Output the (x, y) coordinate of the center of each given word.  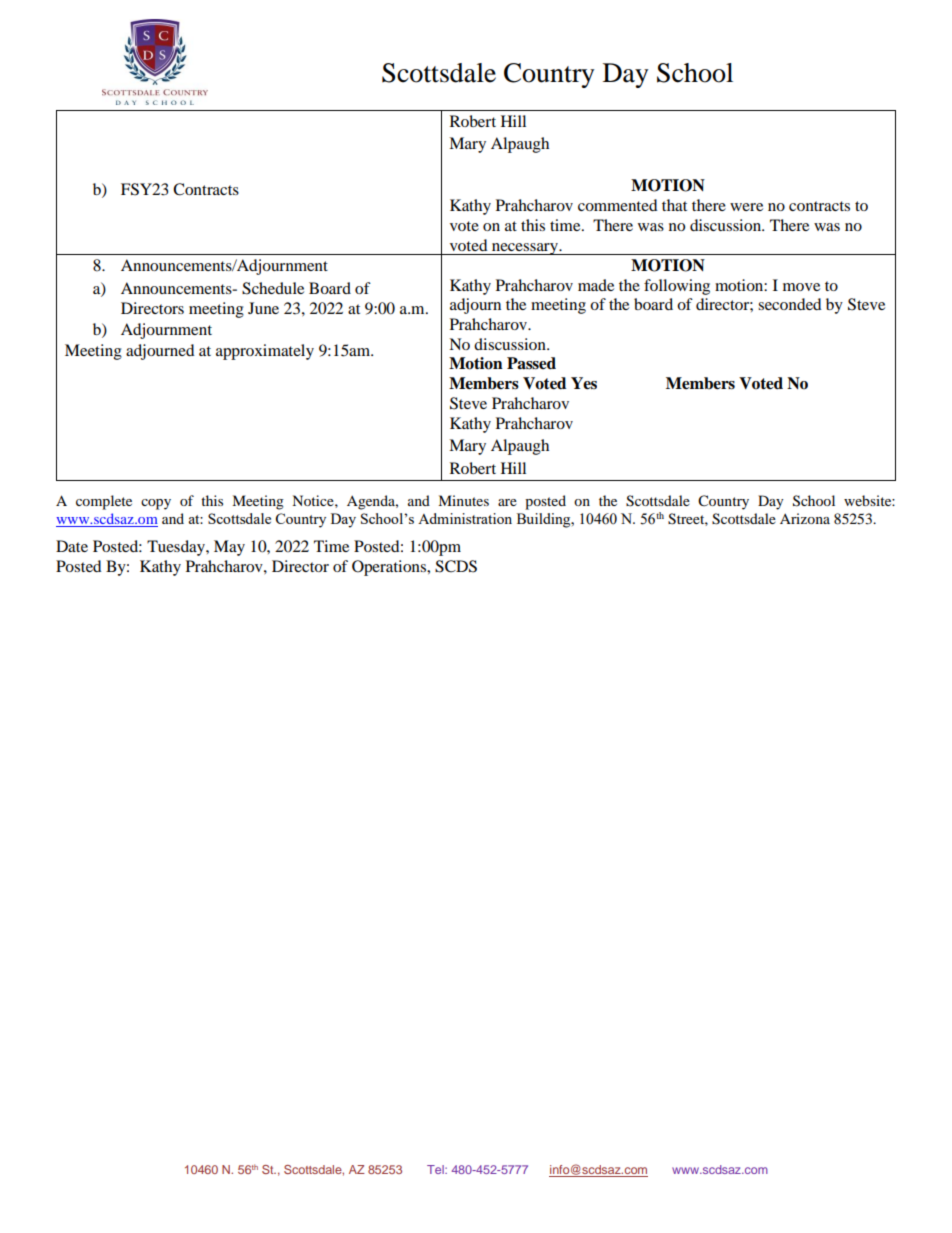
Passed (531, 363)
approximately (265, 352)
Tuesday (177, 548)
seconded (790, 304)
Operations (390, 568)
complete (104, 502)
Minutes (463, 500)
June (263, 308)
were (746, 207)
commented (618, 205)
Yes (584, 383)
